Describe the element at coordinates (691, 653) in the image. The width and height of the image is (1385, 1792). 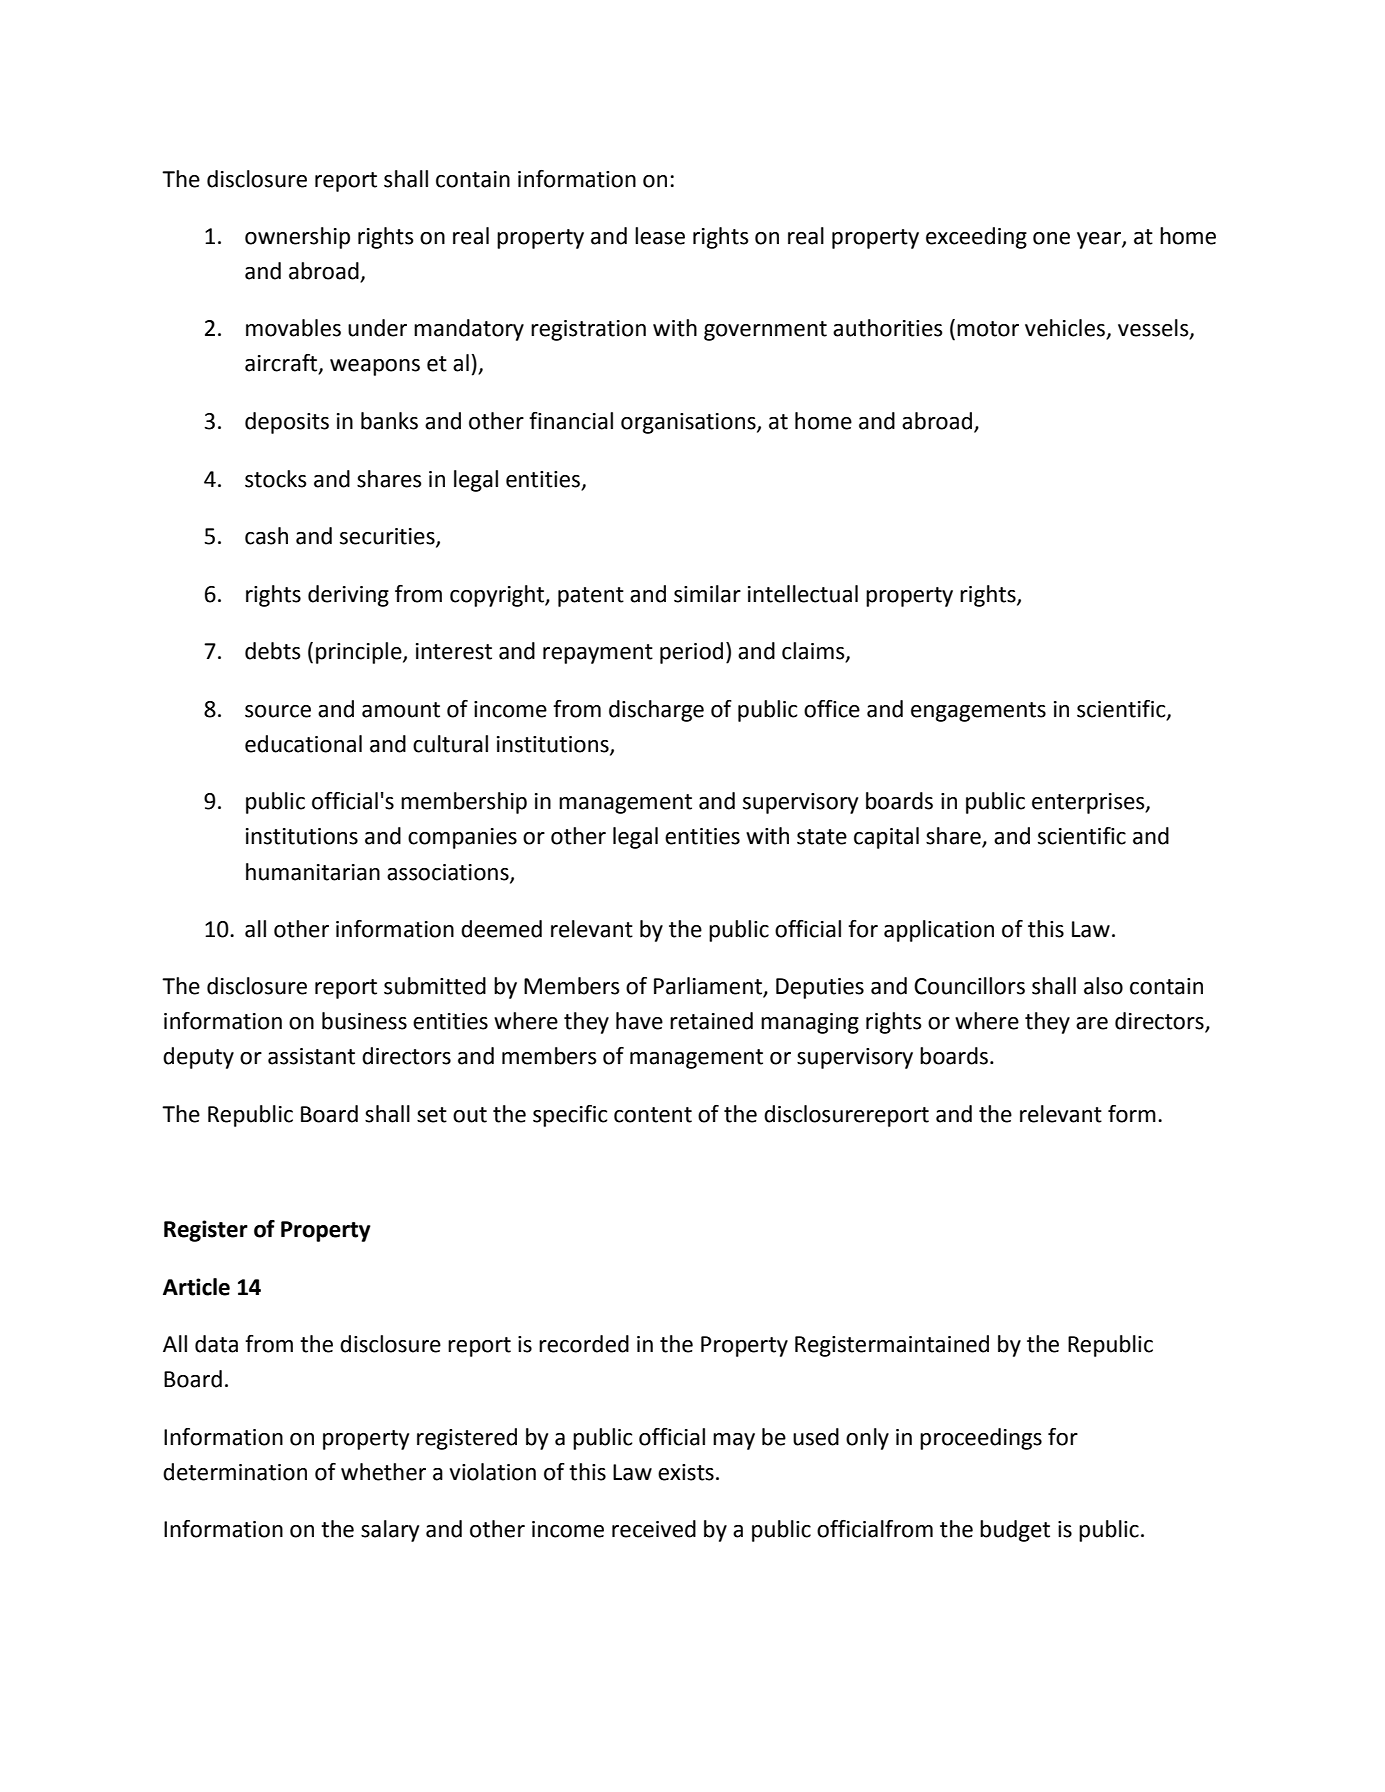
I see `period` at that location.
